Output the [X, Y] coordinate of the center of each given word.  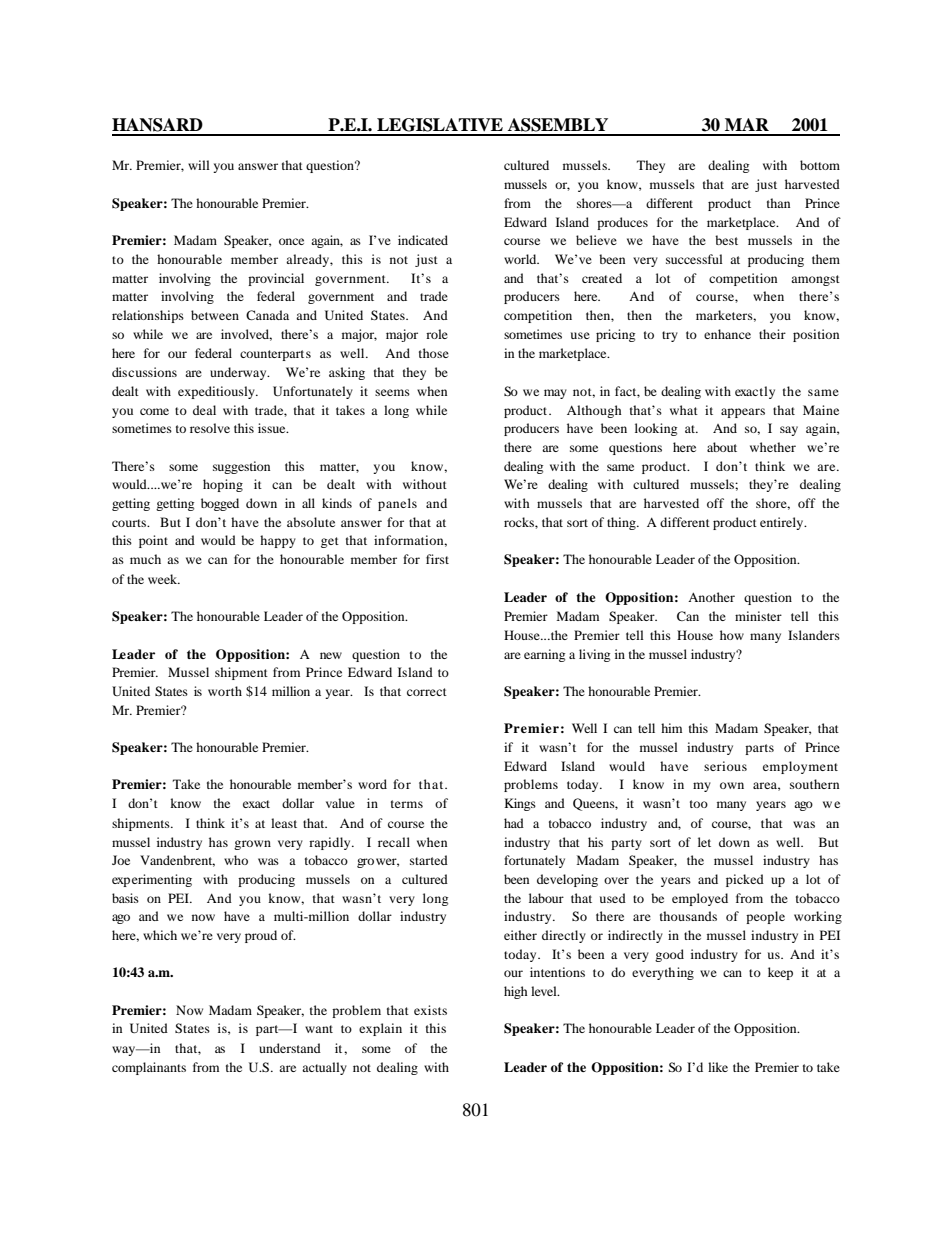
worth [225, 691]
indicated [423, 240]
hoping [223, 485]
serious [725, 766]
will [199, 165]
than [778, 203]
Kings [520, 804]
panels [397, 504]
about [722, 447]
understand [290, 1048]
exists [430, 1010]
